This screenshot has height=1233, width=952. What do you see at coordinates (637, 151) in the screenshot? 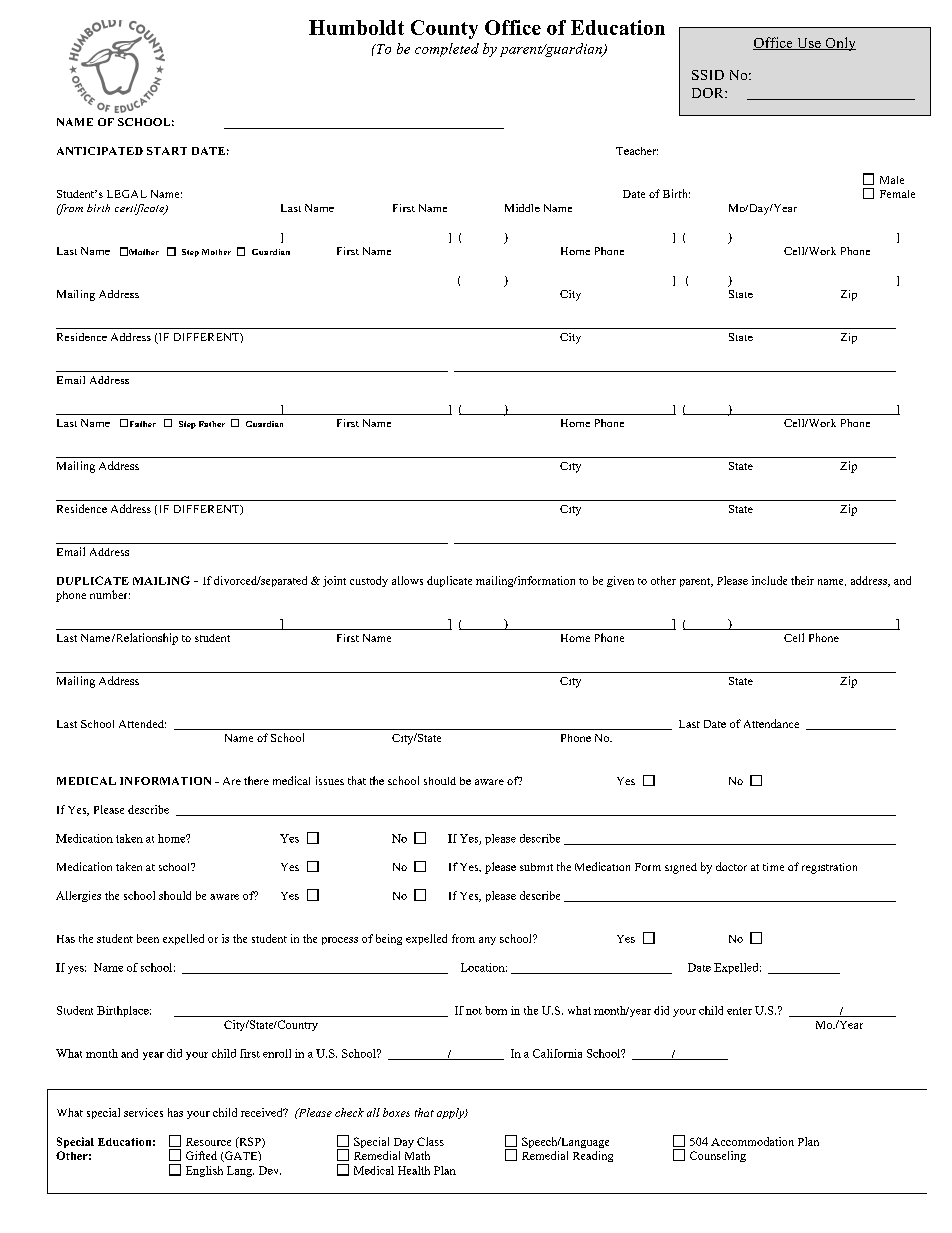
I see `Teacher` at bounding box center [637, 151].
